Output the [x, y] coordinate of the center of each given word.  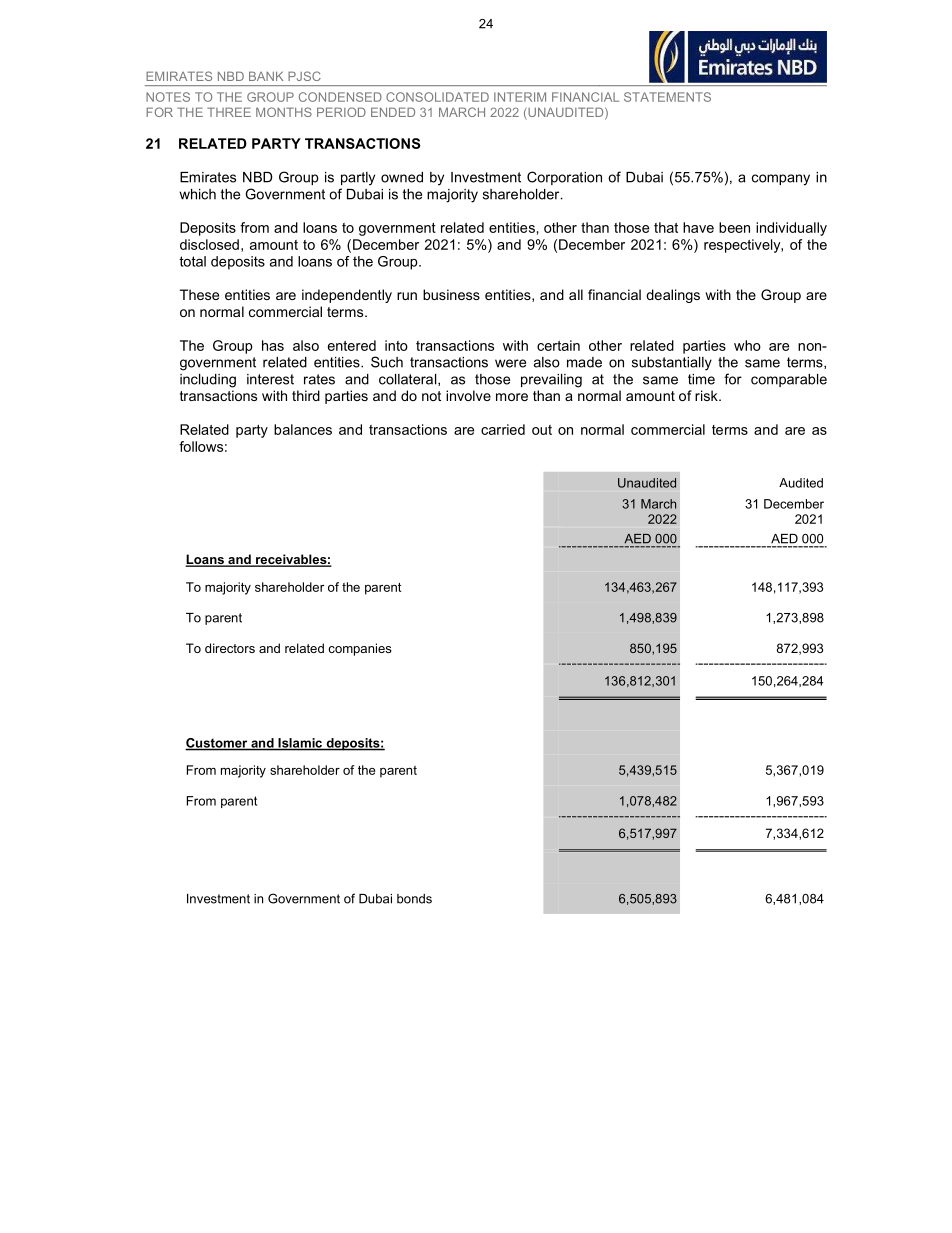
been [734, 227]
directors [230, 648]
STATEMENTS [667, 97]
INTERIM [520, 97]
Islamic [300, 744]
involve [468, 395]
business [451, 294]
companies [360, 649]
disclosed [209, 244]
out [542, 430]
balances [303, 429]
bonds [414, 899]
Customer [217, 744]
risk [707, 395]
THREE [229, 112]
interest [270, 379]
